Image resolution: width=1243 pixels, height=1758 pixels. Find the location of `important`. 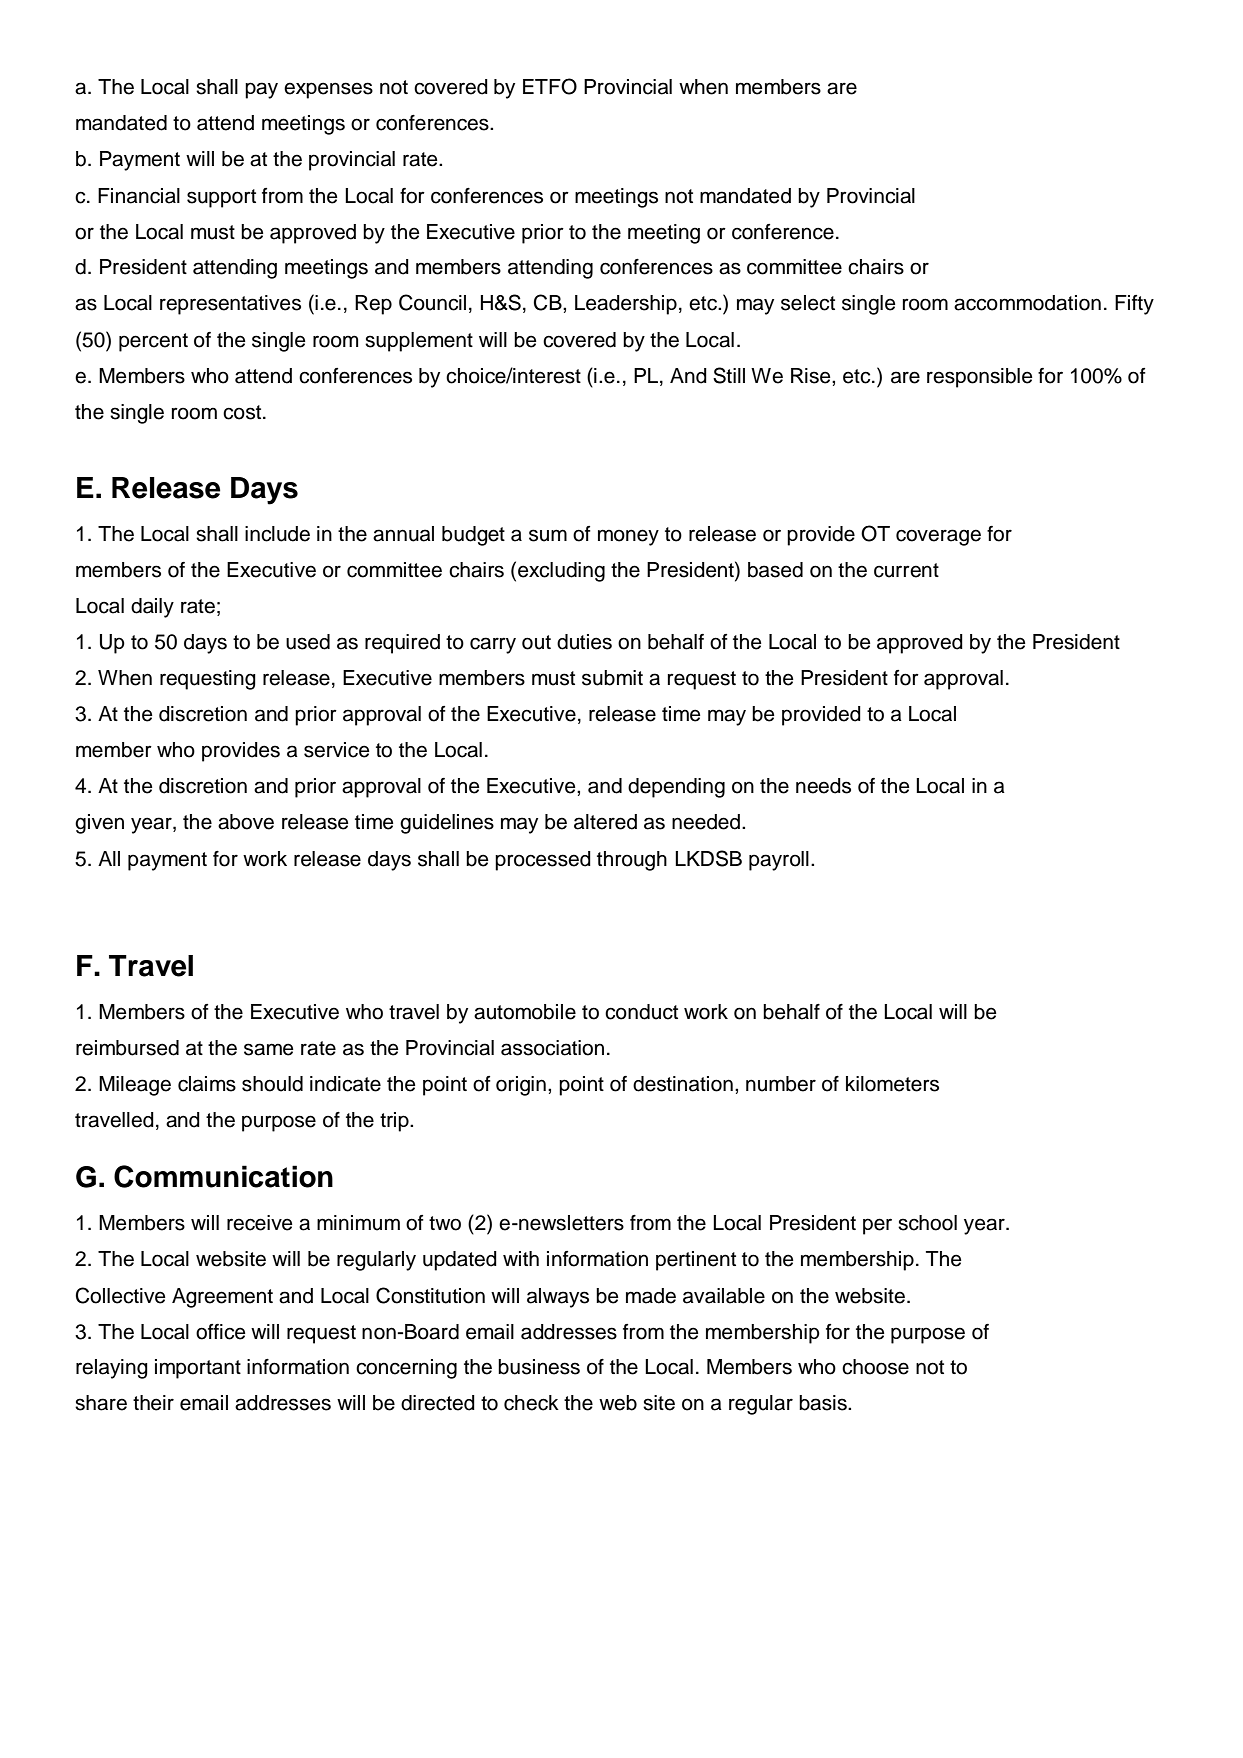

important is located at coordinates (198, 1369).
